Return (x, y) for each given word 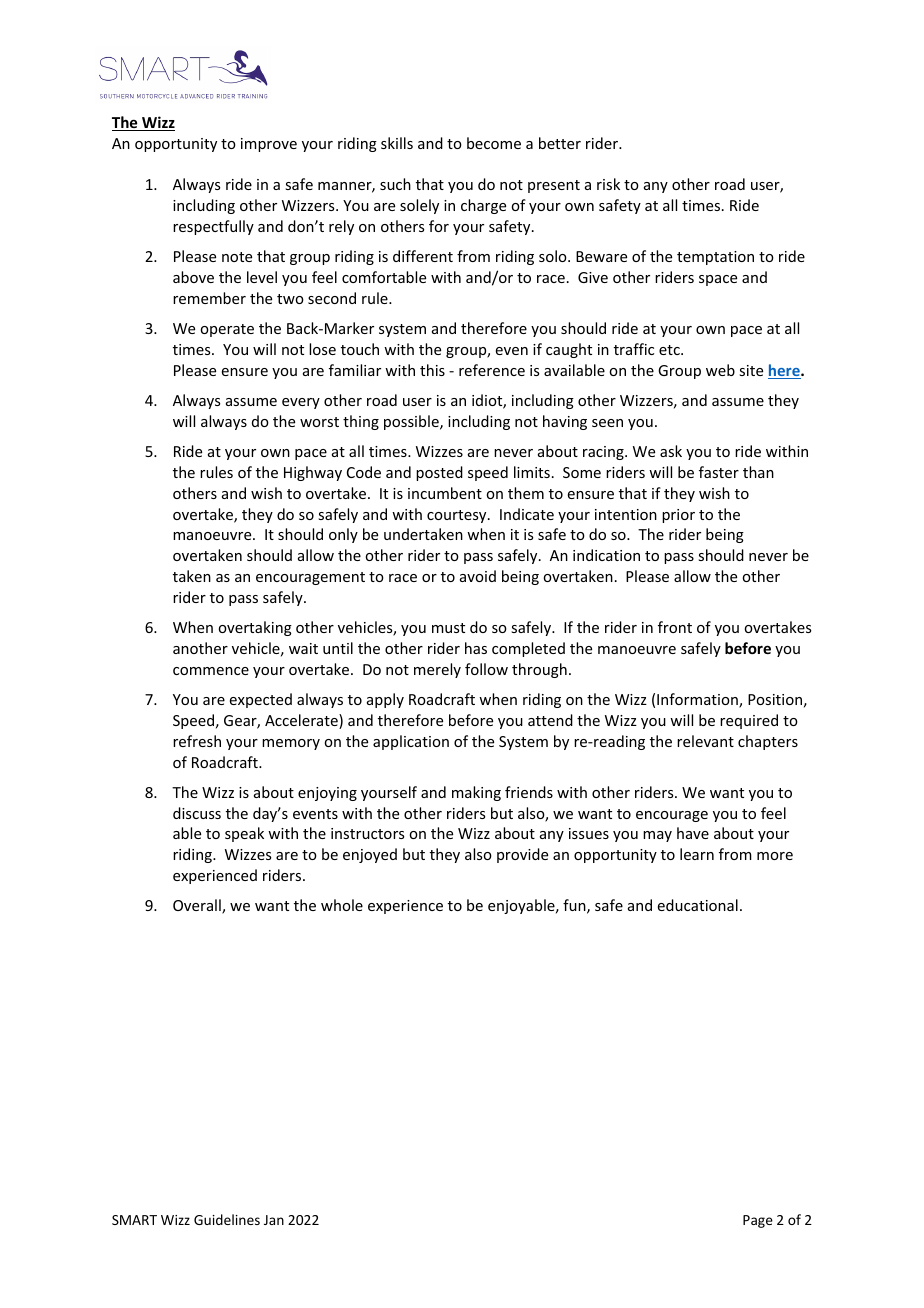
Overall (198, 906)
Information (698, 700)
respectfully (213, 227)
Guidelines (227, 1219)
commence (211, 671)
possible (412, 422)
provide (522, 855)
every (301, 403)
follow (486, 669)
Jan (274, 1220)
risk (608, 184)
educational (698, 905)
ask (671, 451)
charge (483, 206)
